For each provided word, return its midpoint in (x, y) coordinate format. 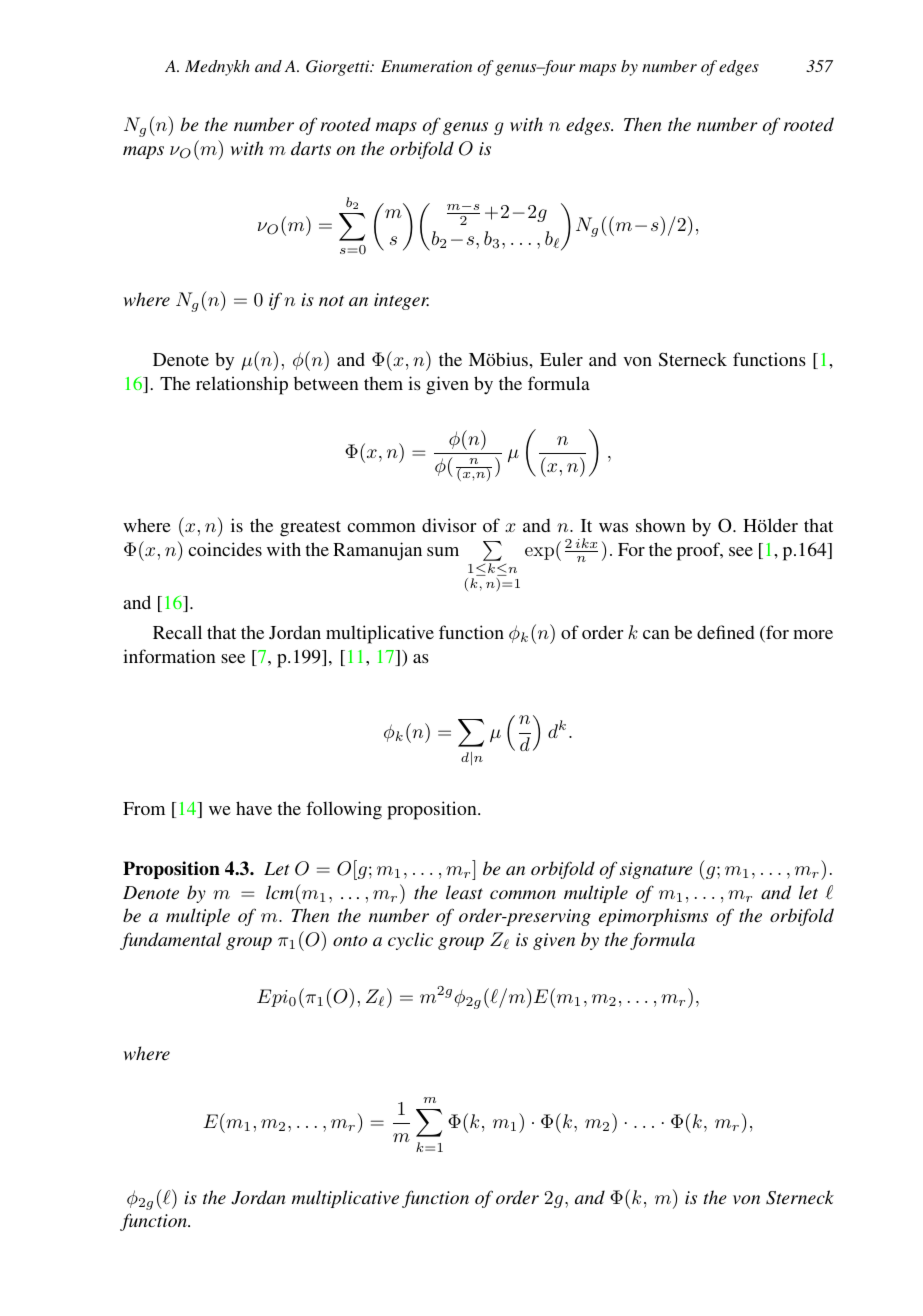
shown (661, 525)
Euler (561, 359)
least (464, 892)
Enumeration (426, 66)
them (383, 383)
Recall (177, 632)
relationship (242, 385)
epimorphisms (653, 917)
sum (443, 551)
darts (311, 148)
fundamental (170, 941)
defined (725, 632)
